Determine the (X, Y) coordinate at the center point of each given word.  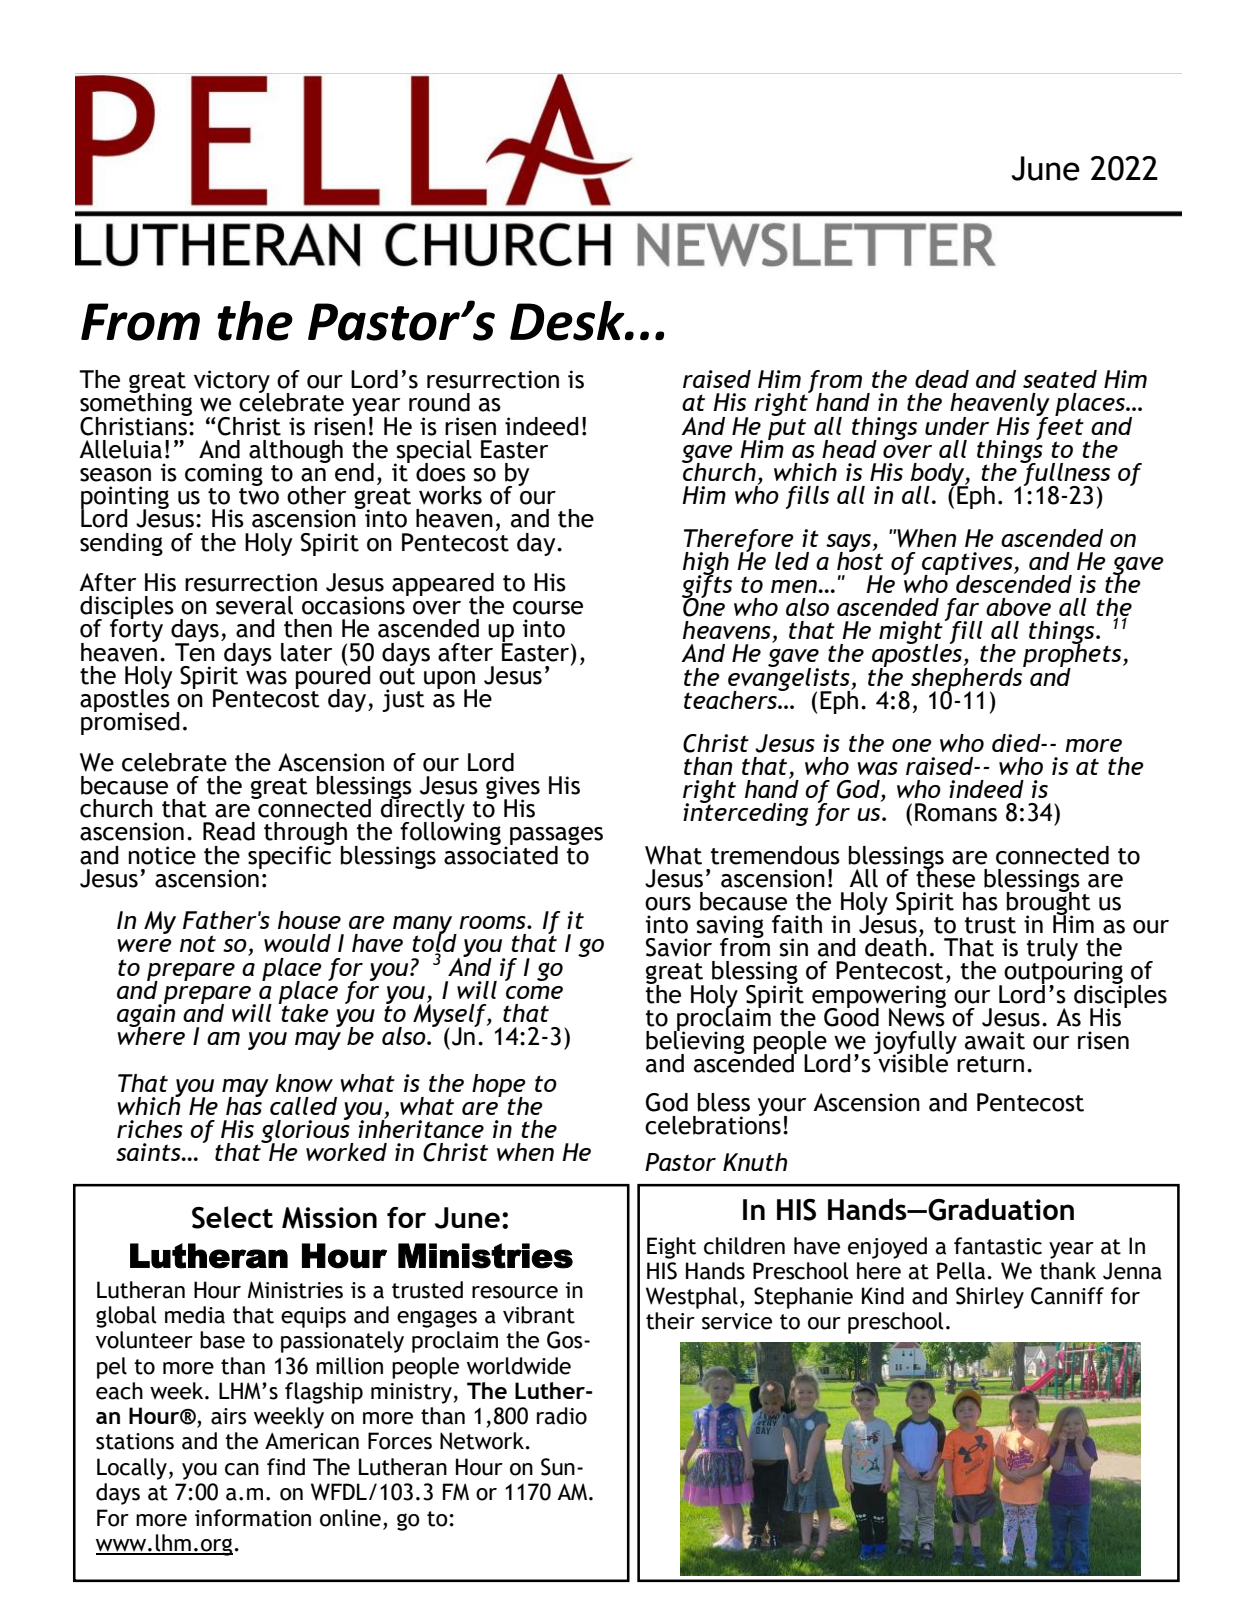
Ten (195, 651)
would (297, 943)
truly (1052, 951)
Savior (679, 947)
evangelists (790, 679)
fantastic (998, 1246)
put (787, 427)
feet (1060, 428)
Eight (671, 1248)
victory (232, 383)
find (286, 1467)
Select (232, 1217)
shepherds (968, 679)
